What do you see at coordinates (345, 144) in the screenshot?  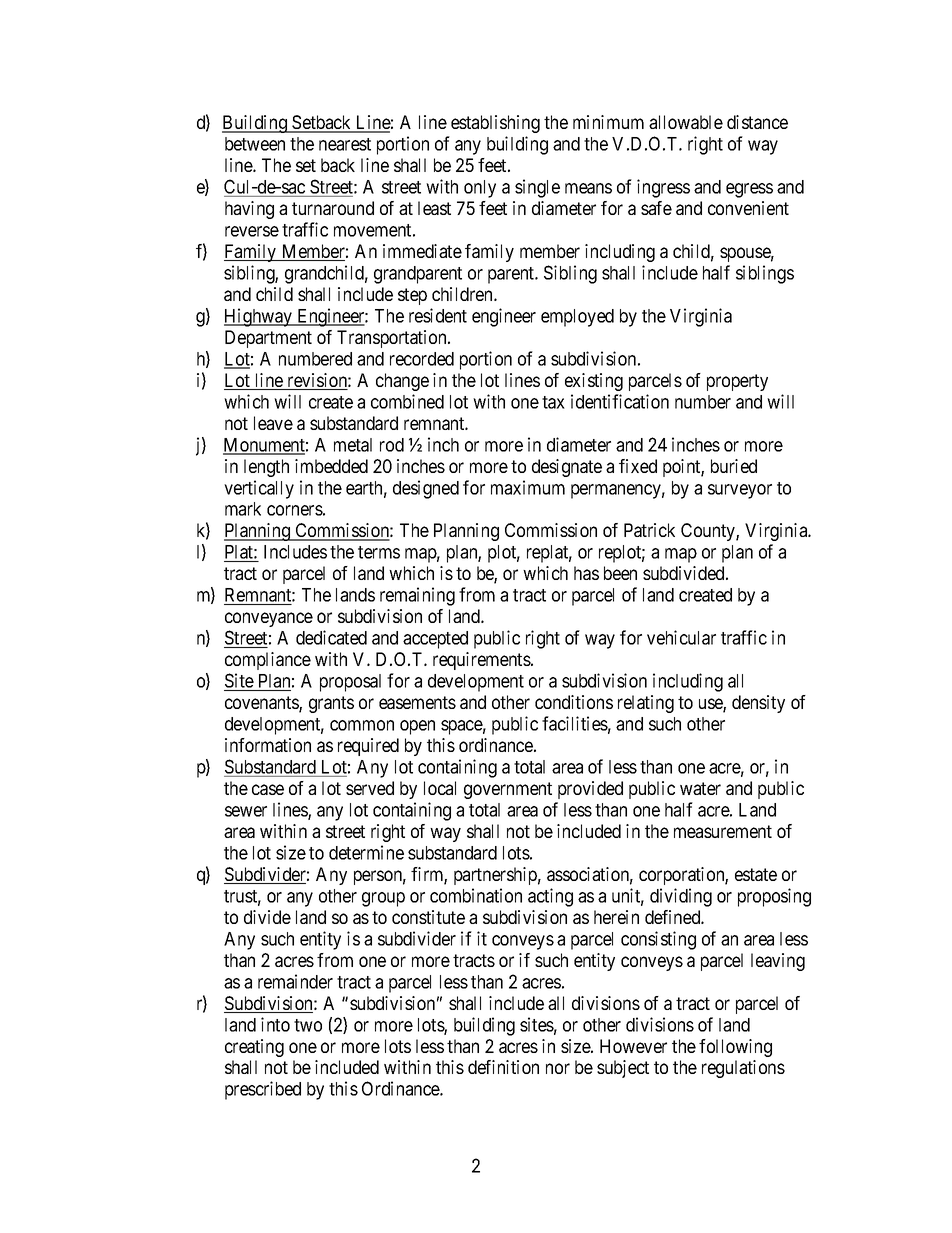 I see `nearest` at bounding box center [345, 144].
